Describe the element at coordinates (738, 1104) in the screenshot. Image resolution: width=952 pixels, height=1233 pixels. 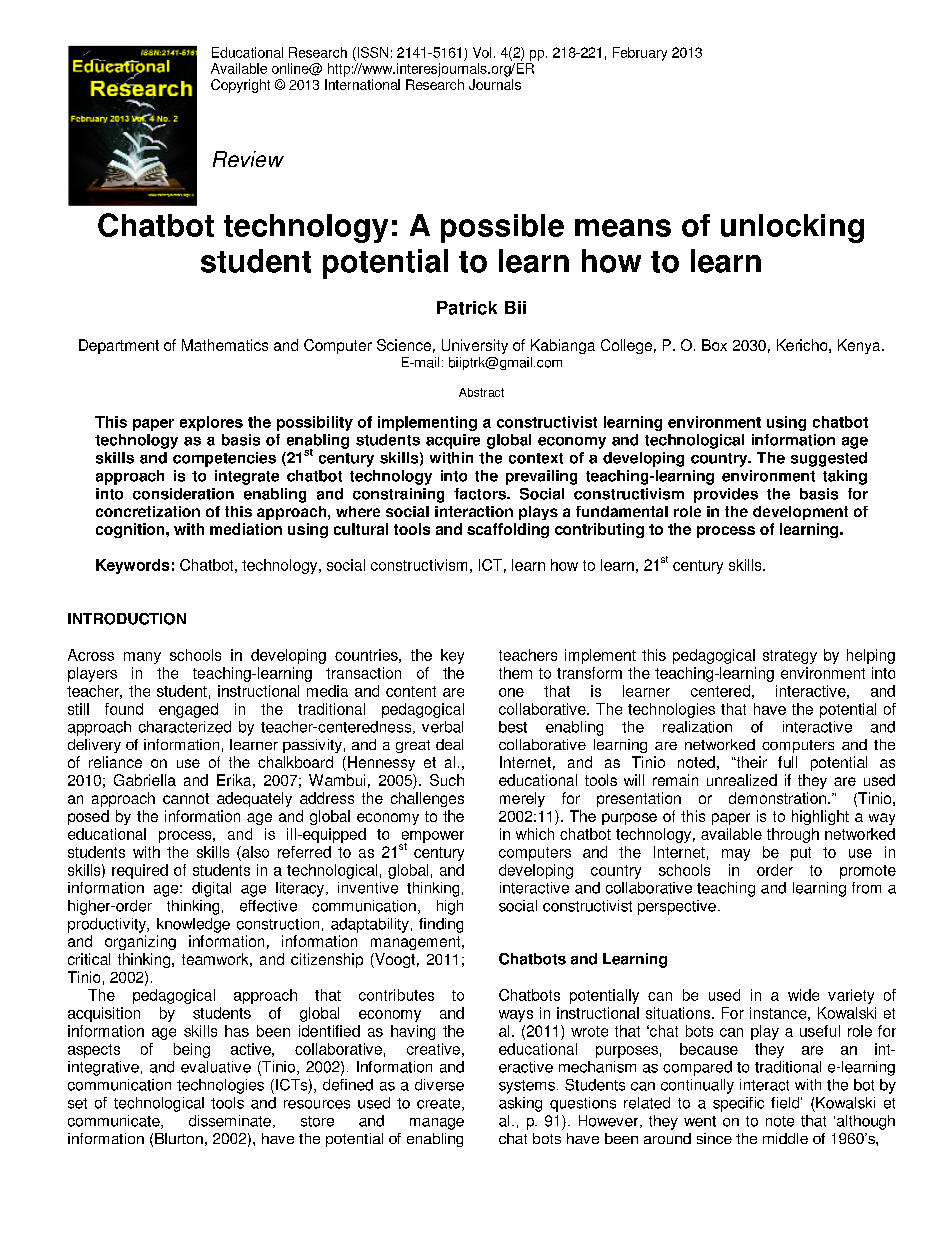
I see `specific` at that location.
